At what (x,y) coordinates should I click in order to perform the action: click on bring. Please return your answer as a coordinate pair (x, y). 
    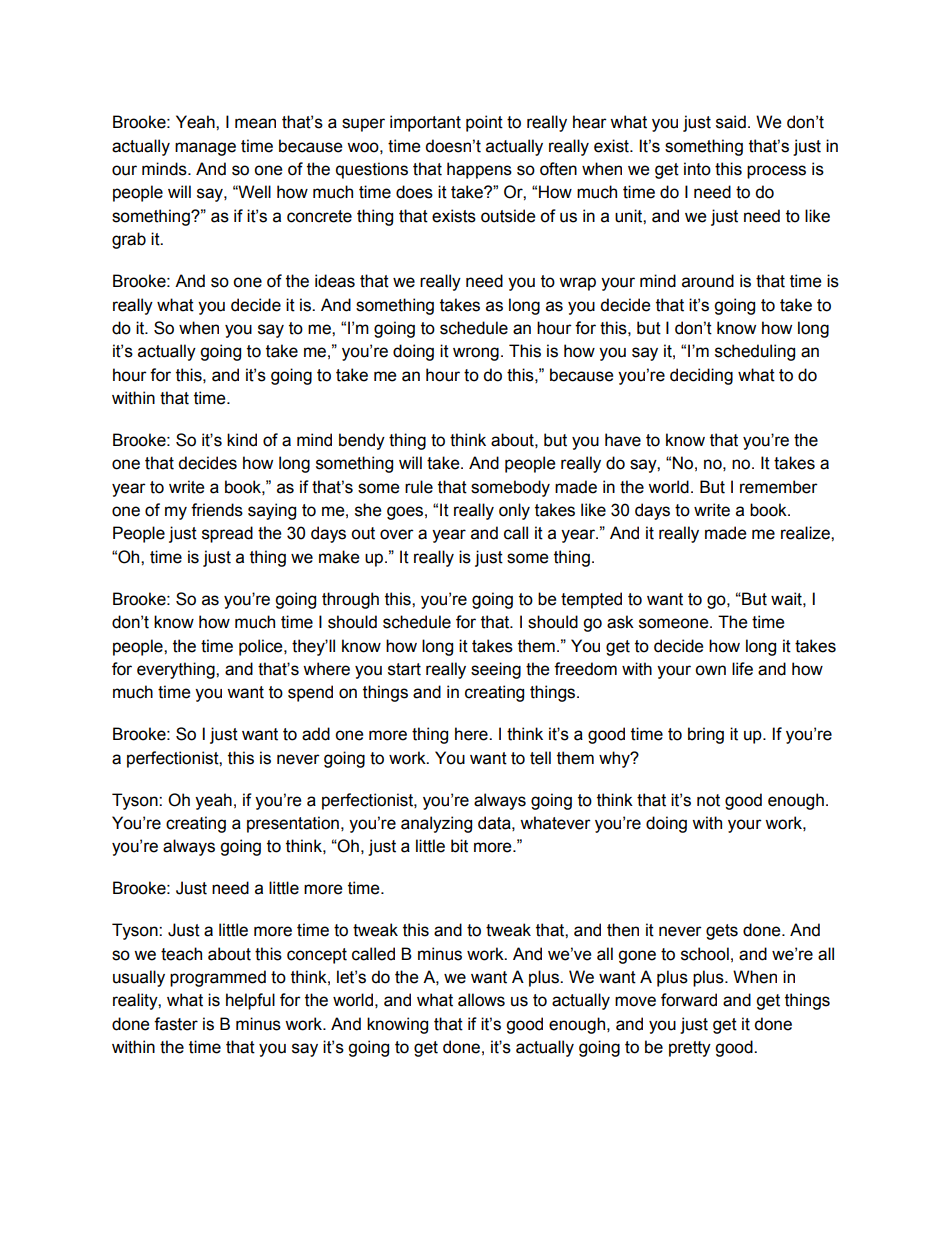
    Looking at the image, I should click on (706, 735).
